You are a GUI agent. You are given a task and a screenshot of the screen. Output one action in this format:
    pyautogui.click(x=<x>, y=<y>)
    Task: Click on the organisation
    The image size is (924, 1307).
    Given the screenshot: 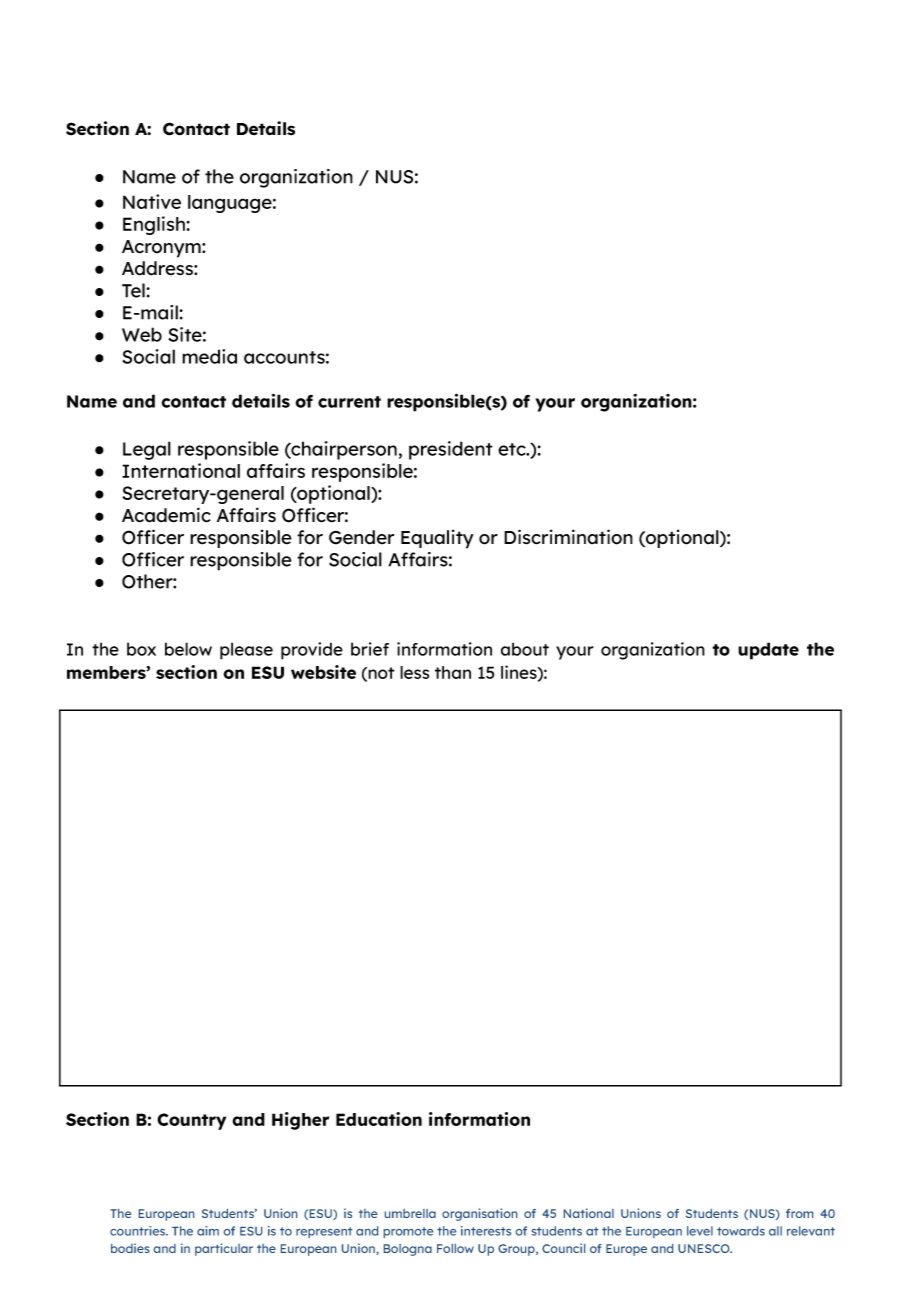 What is the action you would take?
    pyautogui.click(x=479, y=1214)
